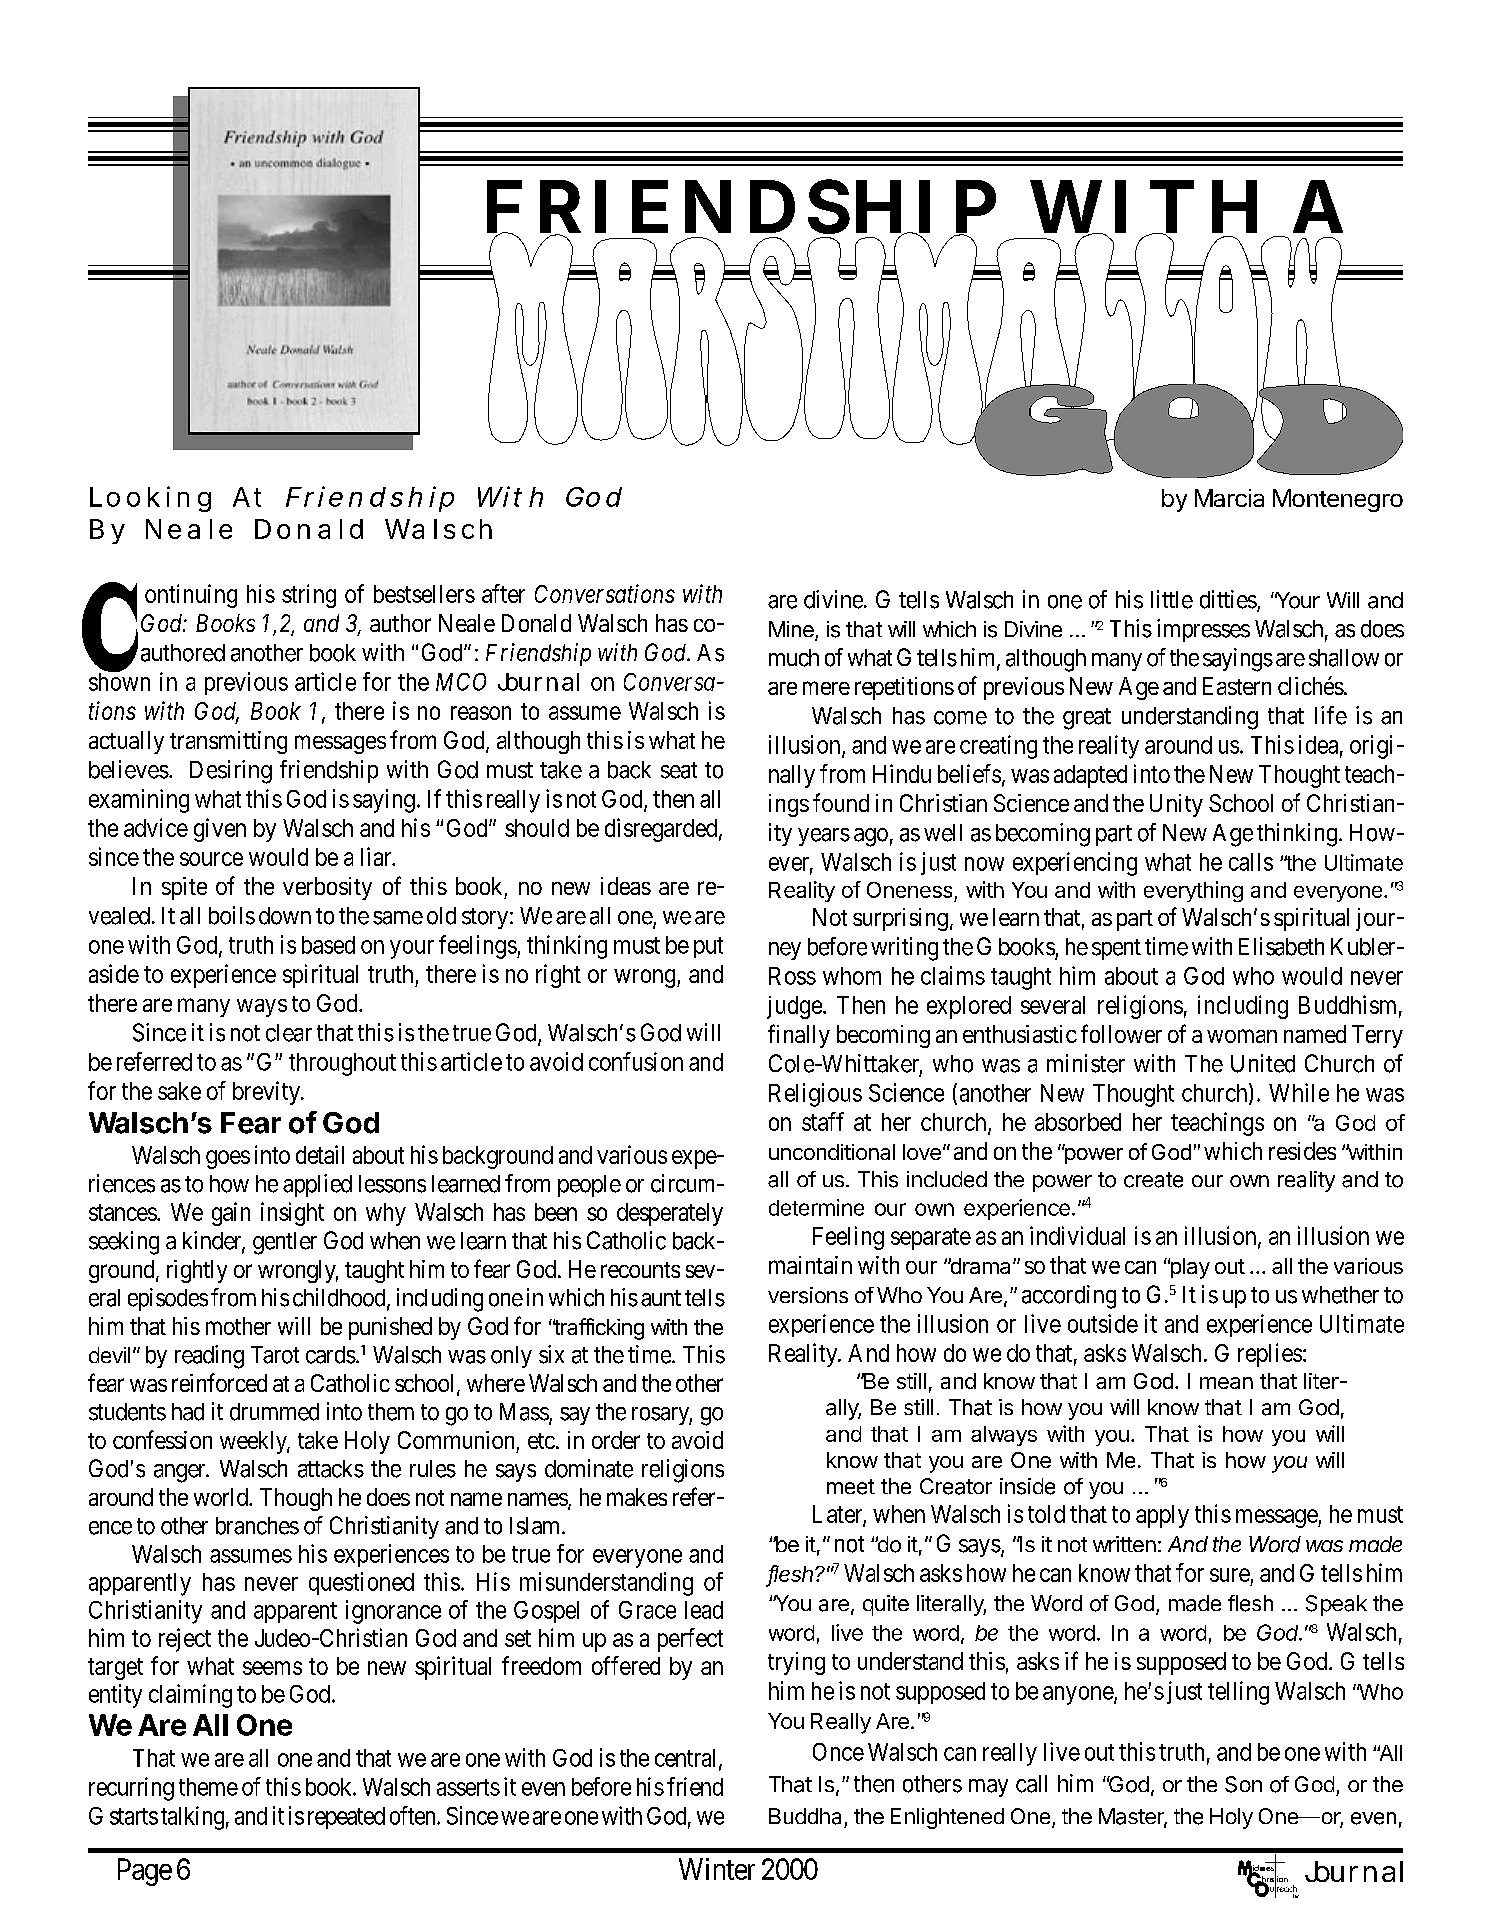 The image size is (1491, 1930). I want to click on much, so click(794, 658).
